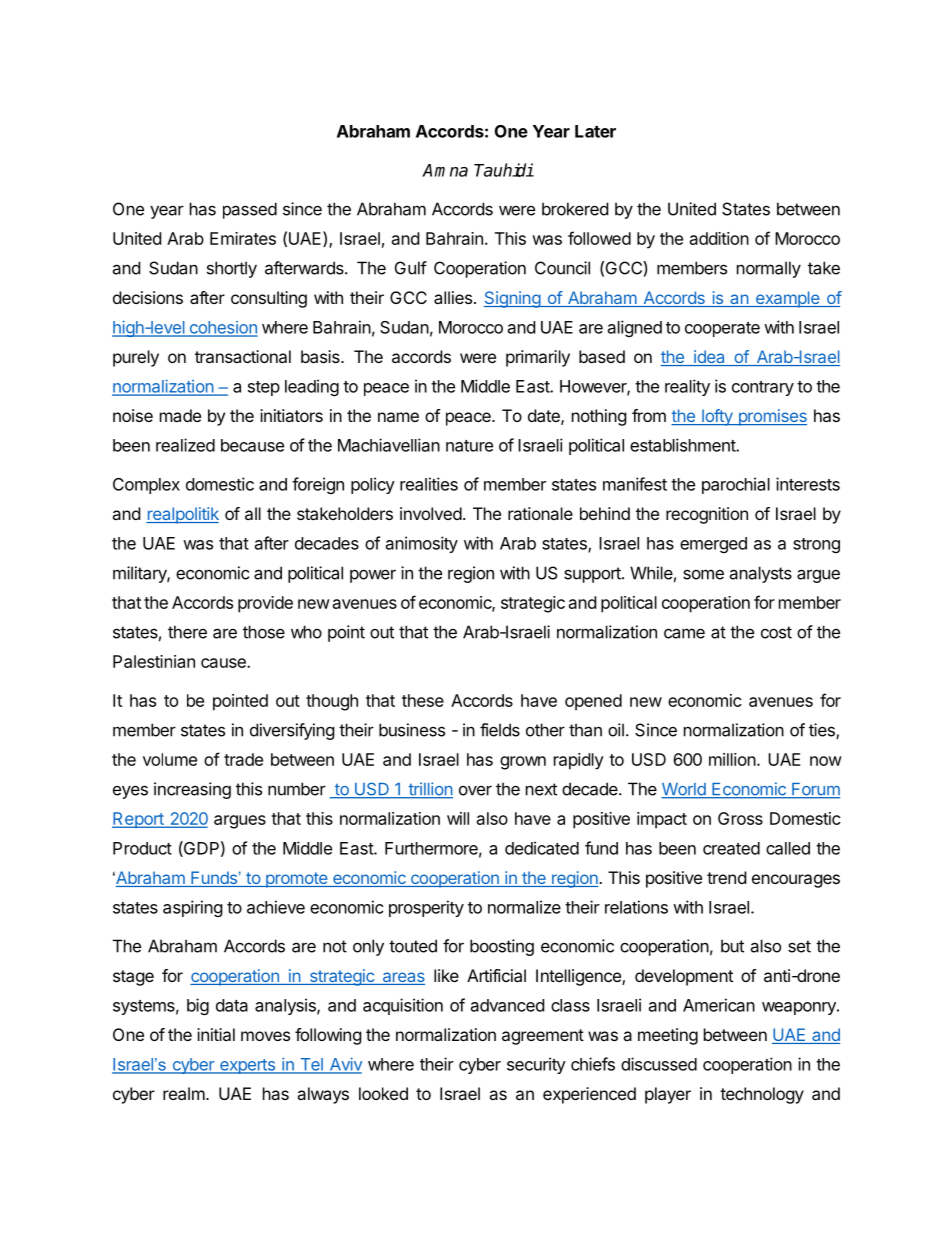 This screenshot has width=952, height=1233. I want to click on experts, so click(247, 1066).
